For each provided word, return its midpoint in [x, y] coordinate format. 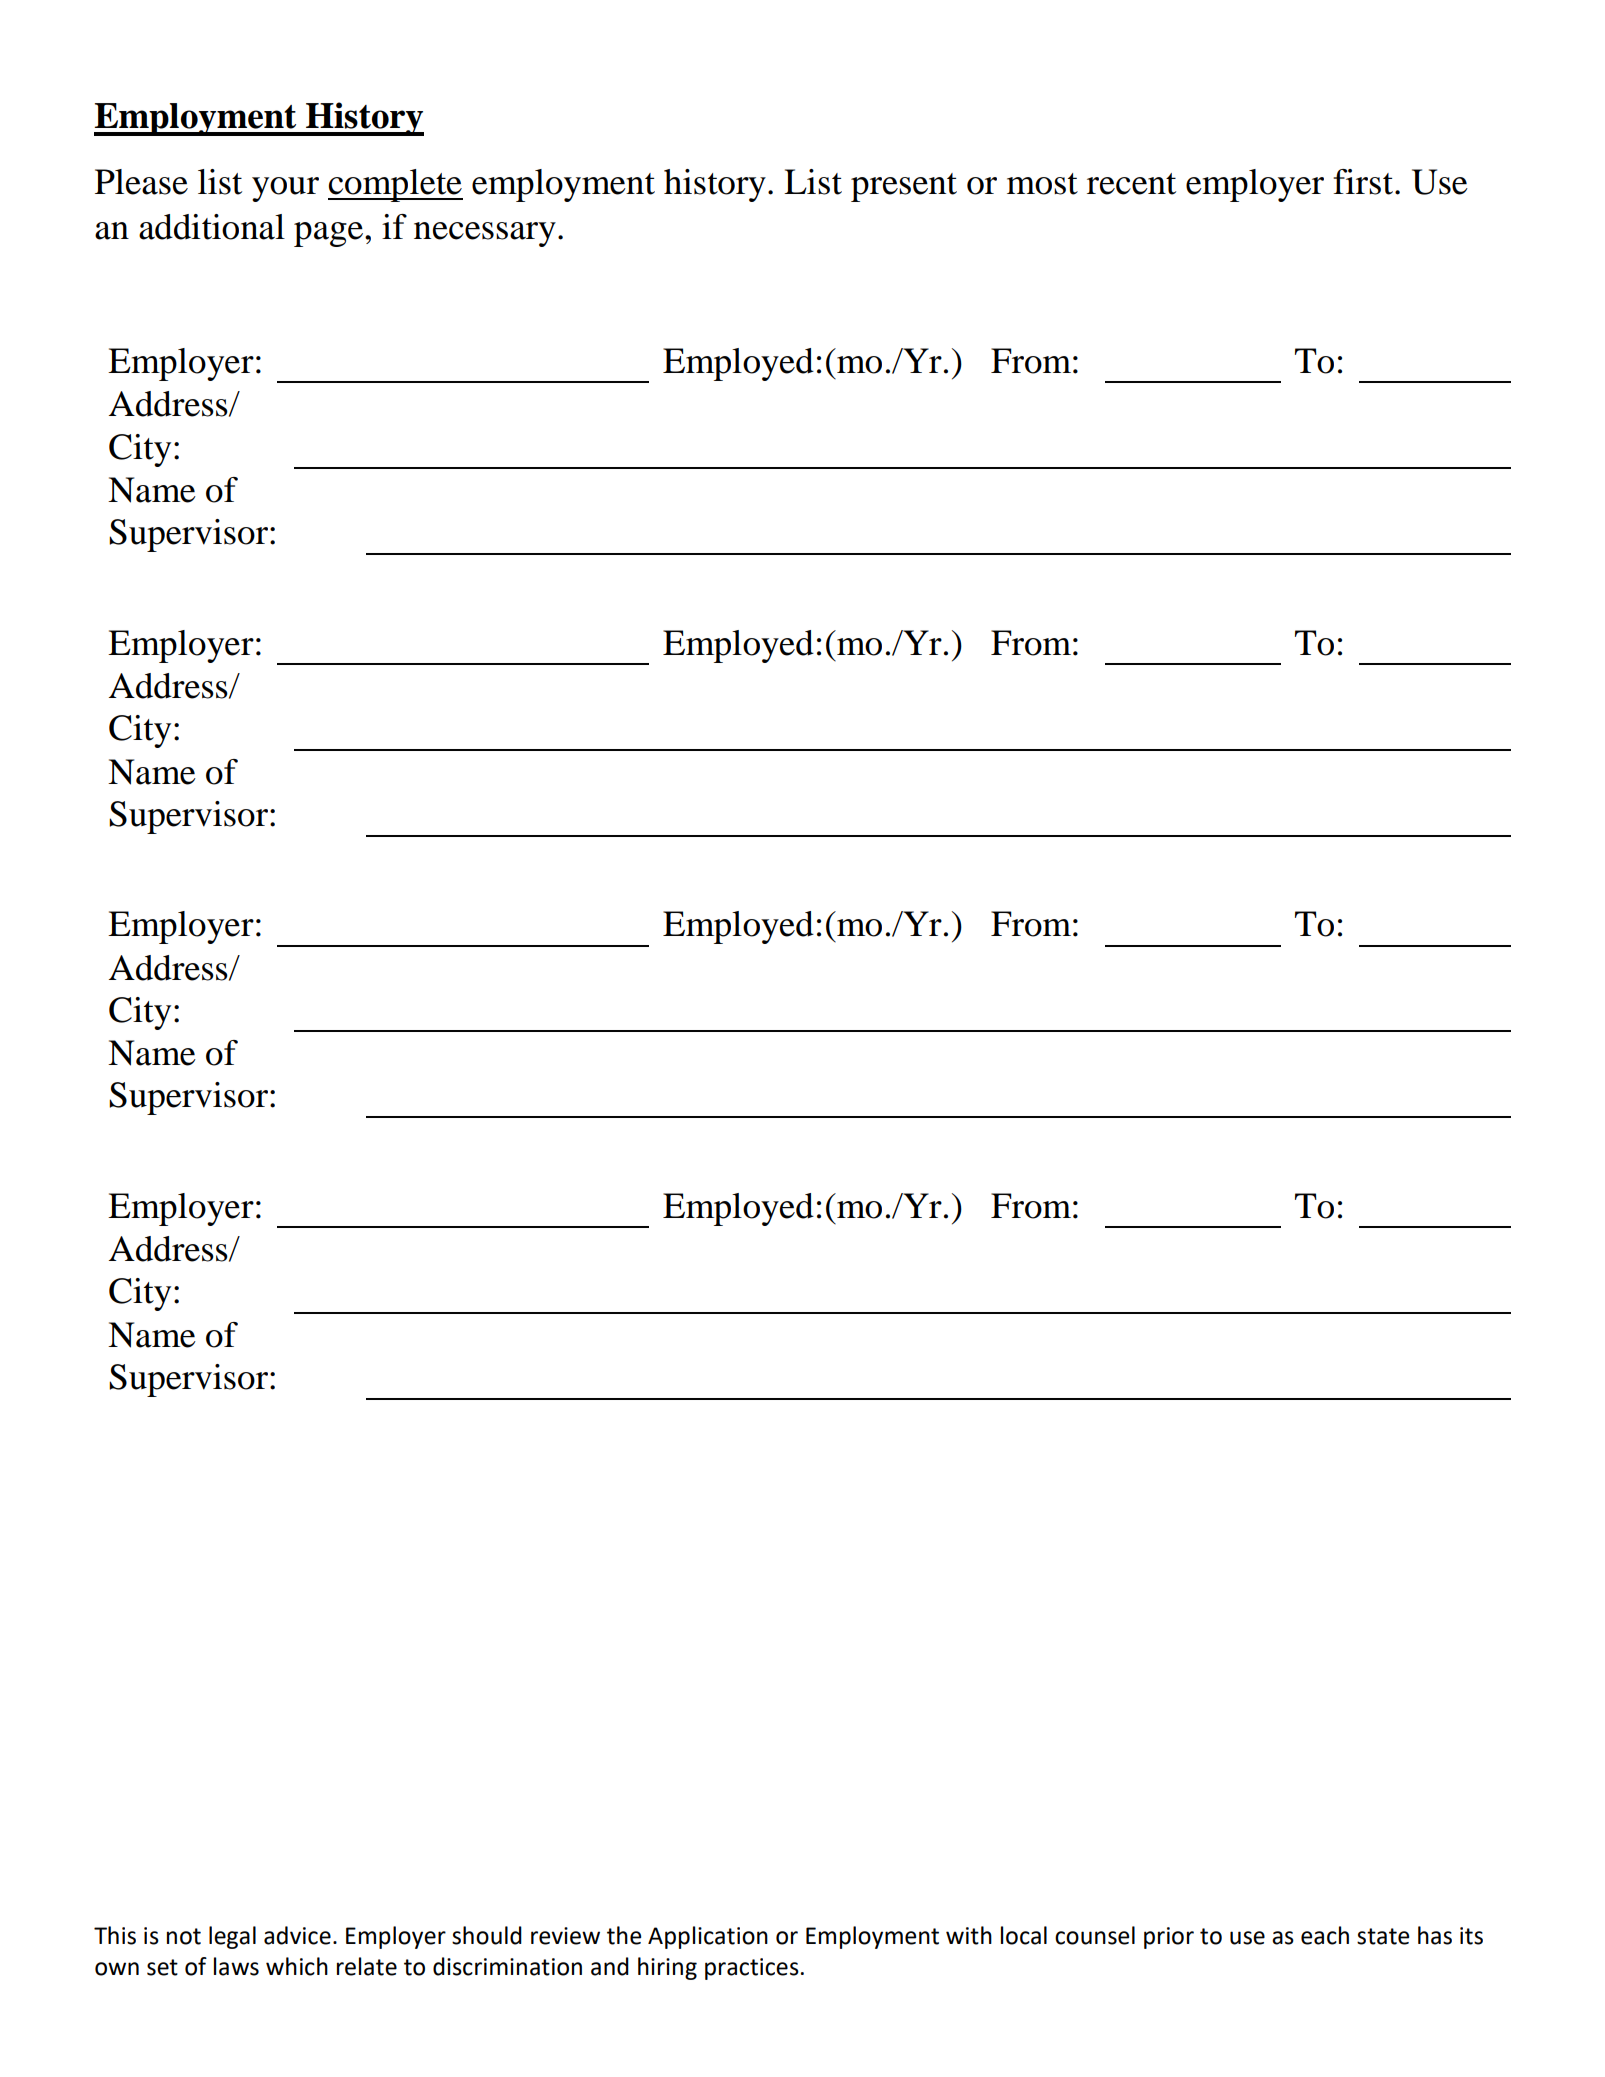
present [904, 187]
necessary [485, 234]
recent [1131, 184]
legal [232, 1937]
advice [297, 1935]
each [1325, 1935]
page [328, 234]
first [1363, 182]
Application [708, 1937]
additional [212, 227]
